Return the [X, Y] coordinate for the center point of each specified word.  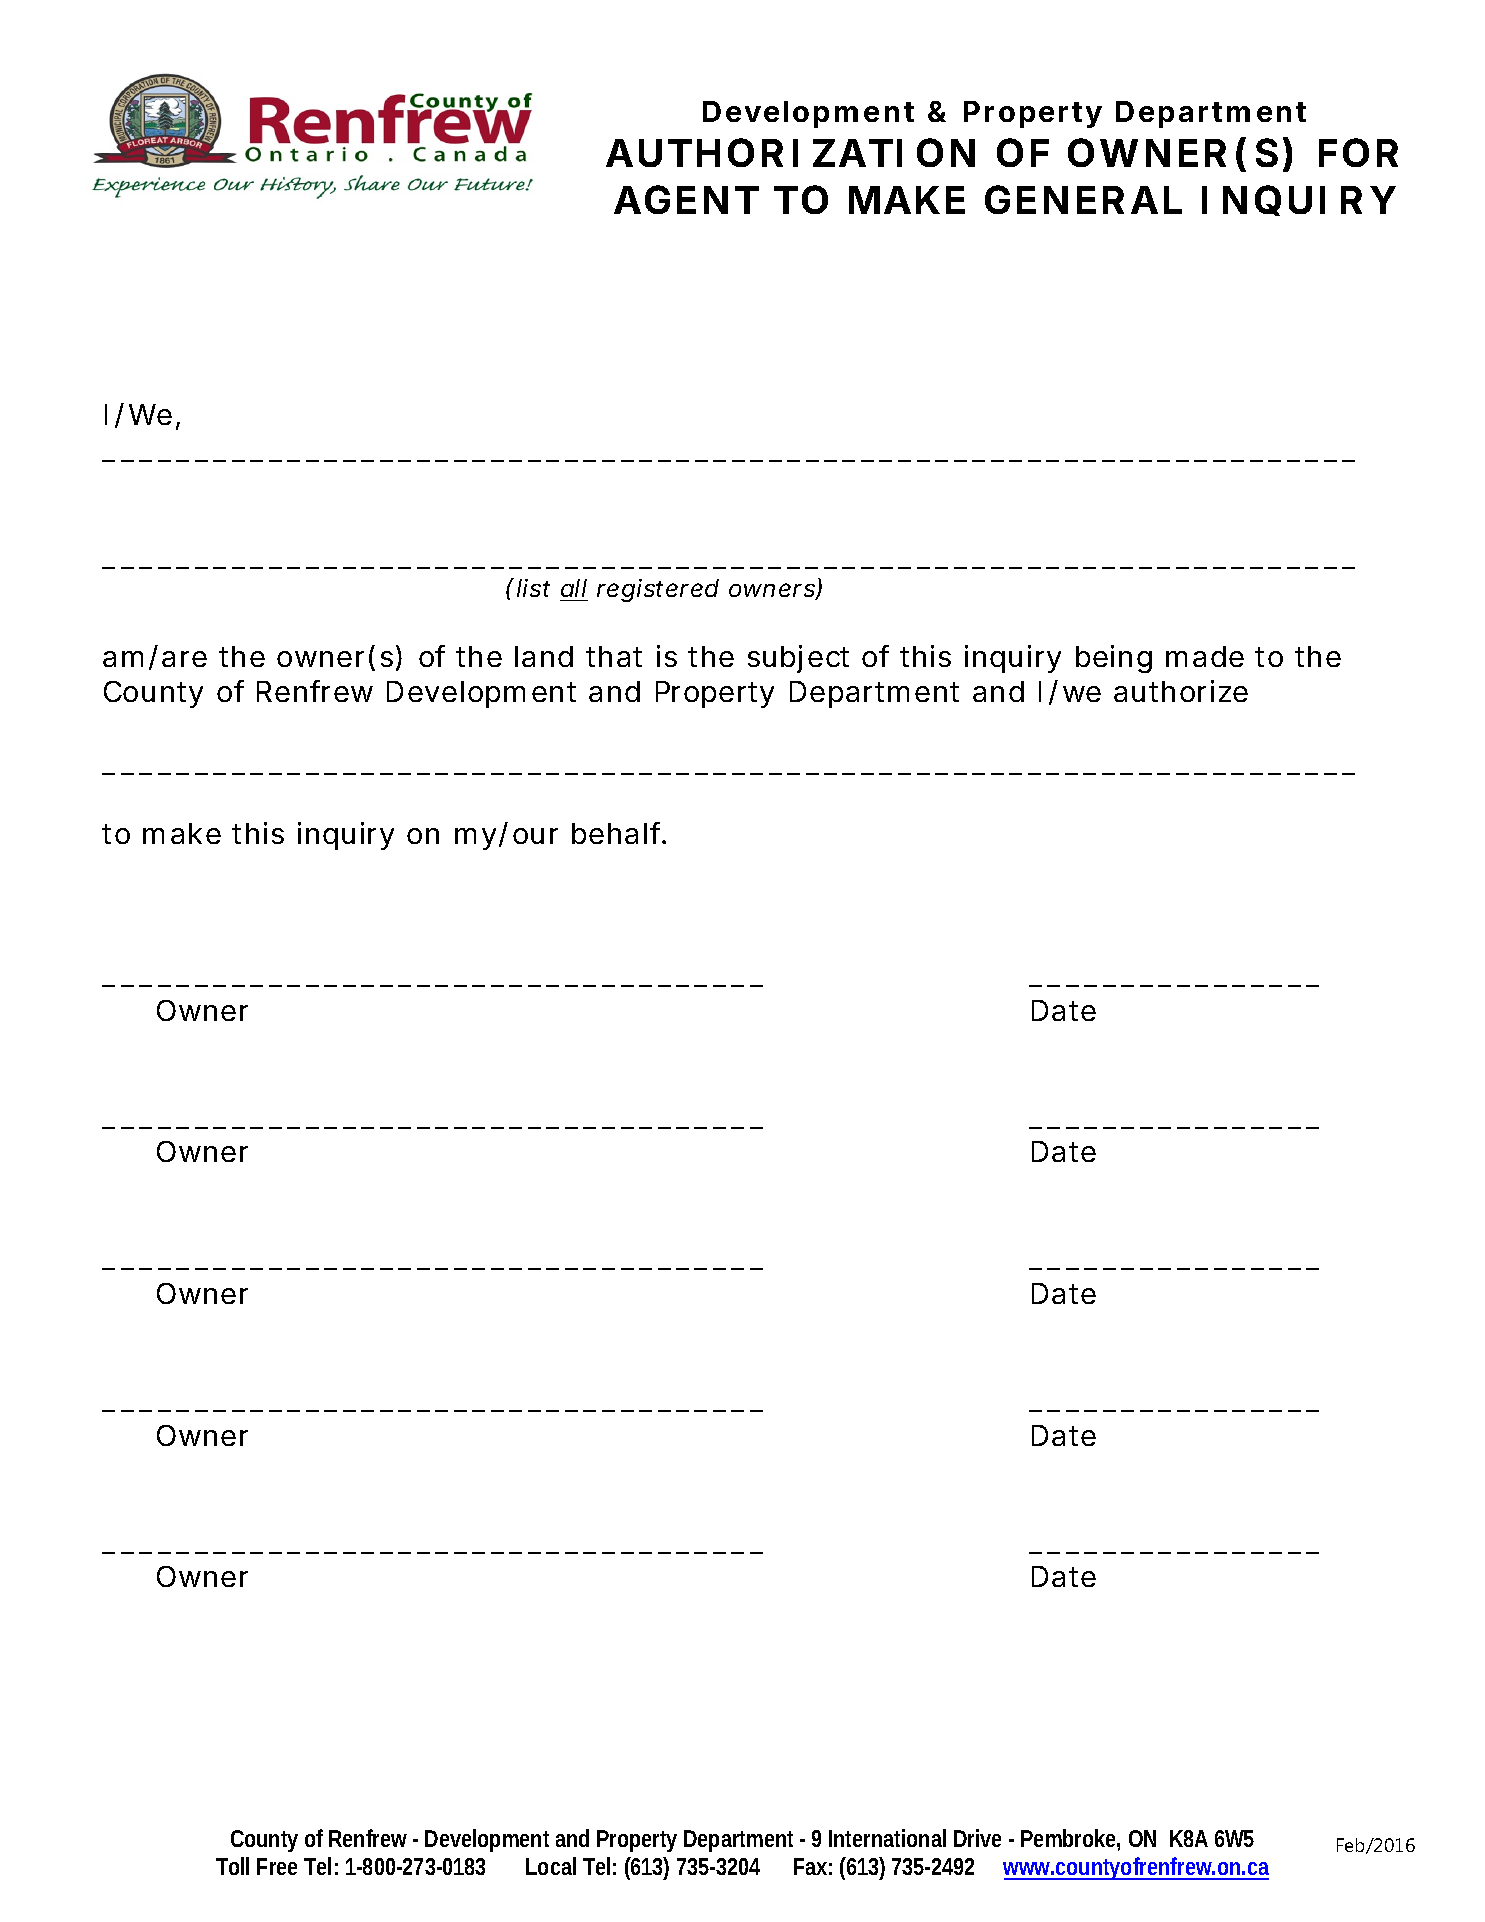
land [544, 656]
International [887, 1838]
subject [798, 659]
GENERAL [1083, 199]
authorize [1181, 691]
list [533, 588]
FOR [1358, 152]
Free [277, 1866]
